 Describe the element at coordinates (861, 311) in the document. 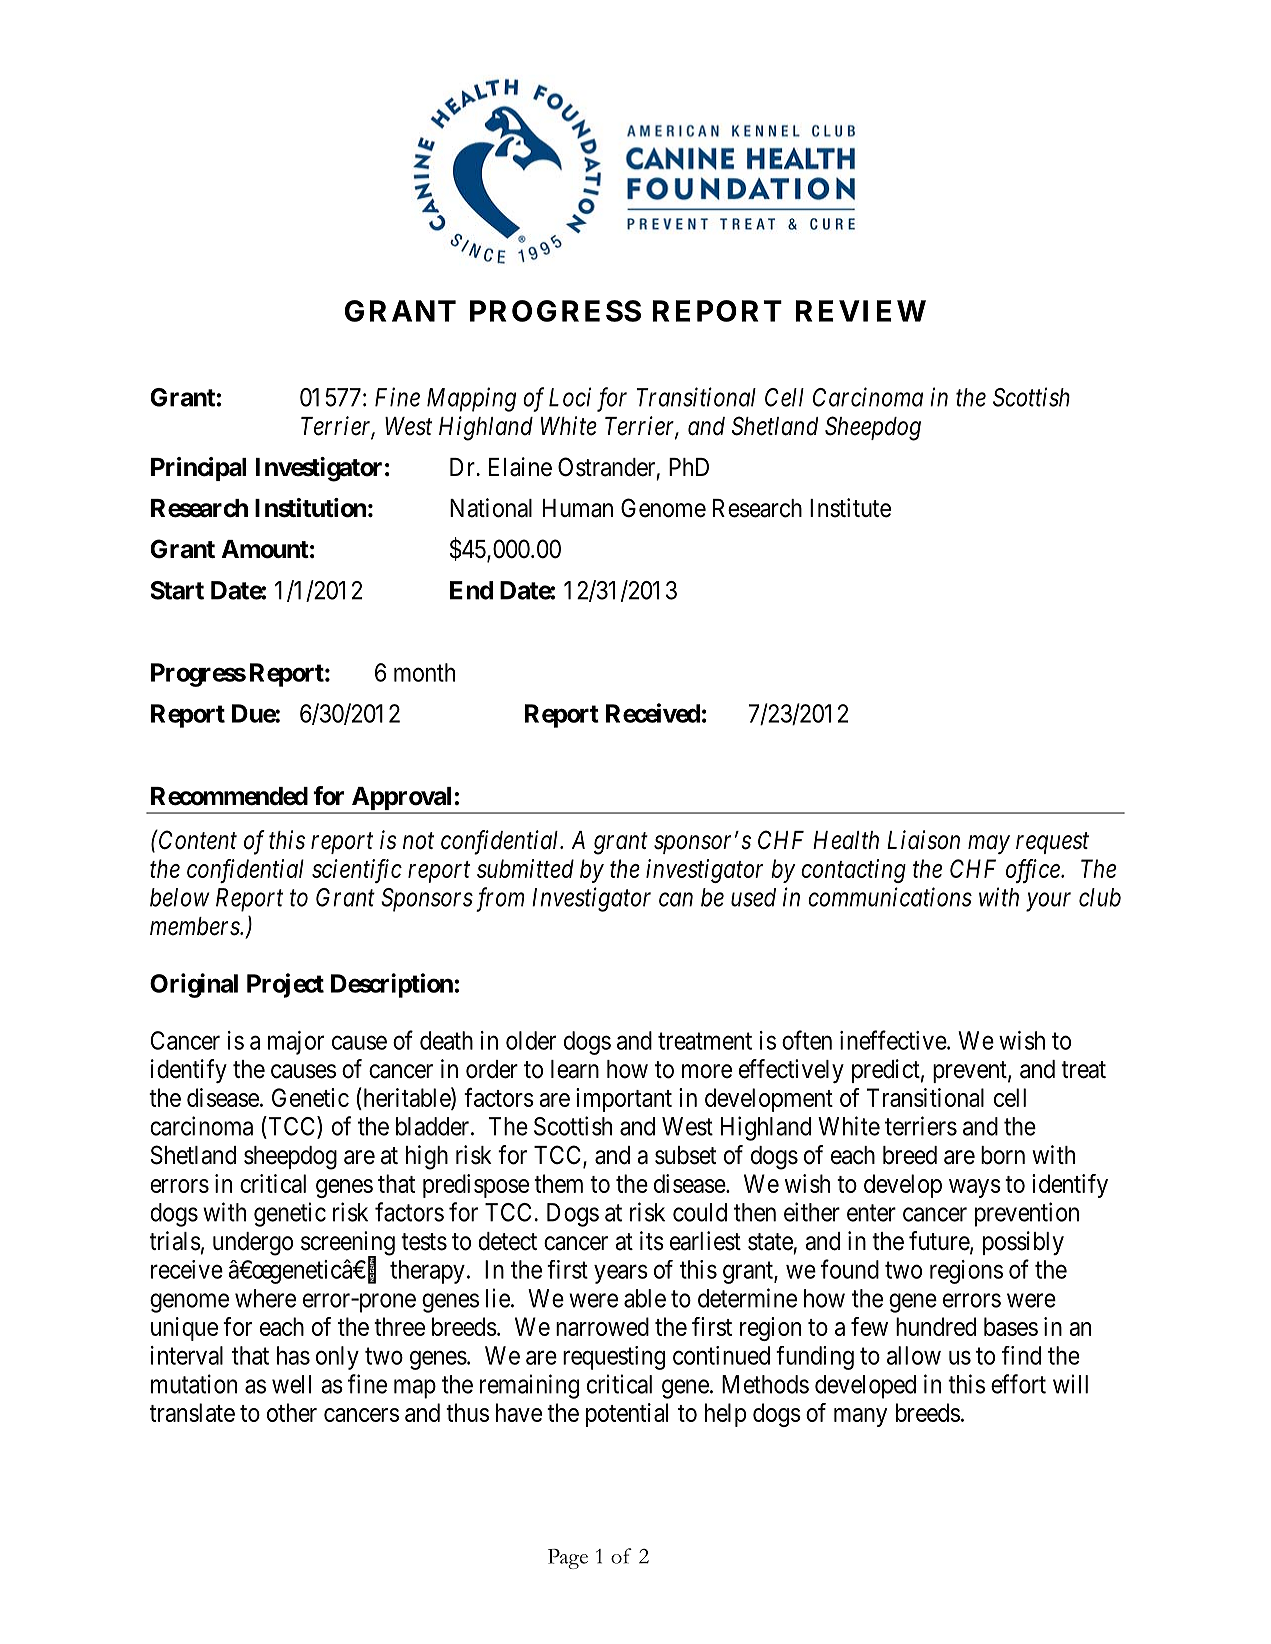

I see `REVIEW` at that location.
